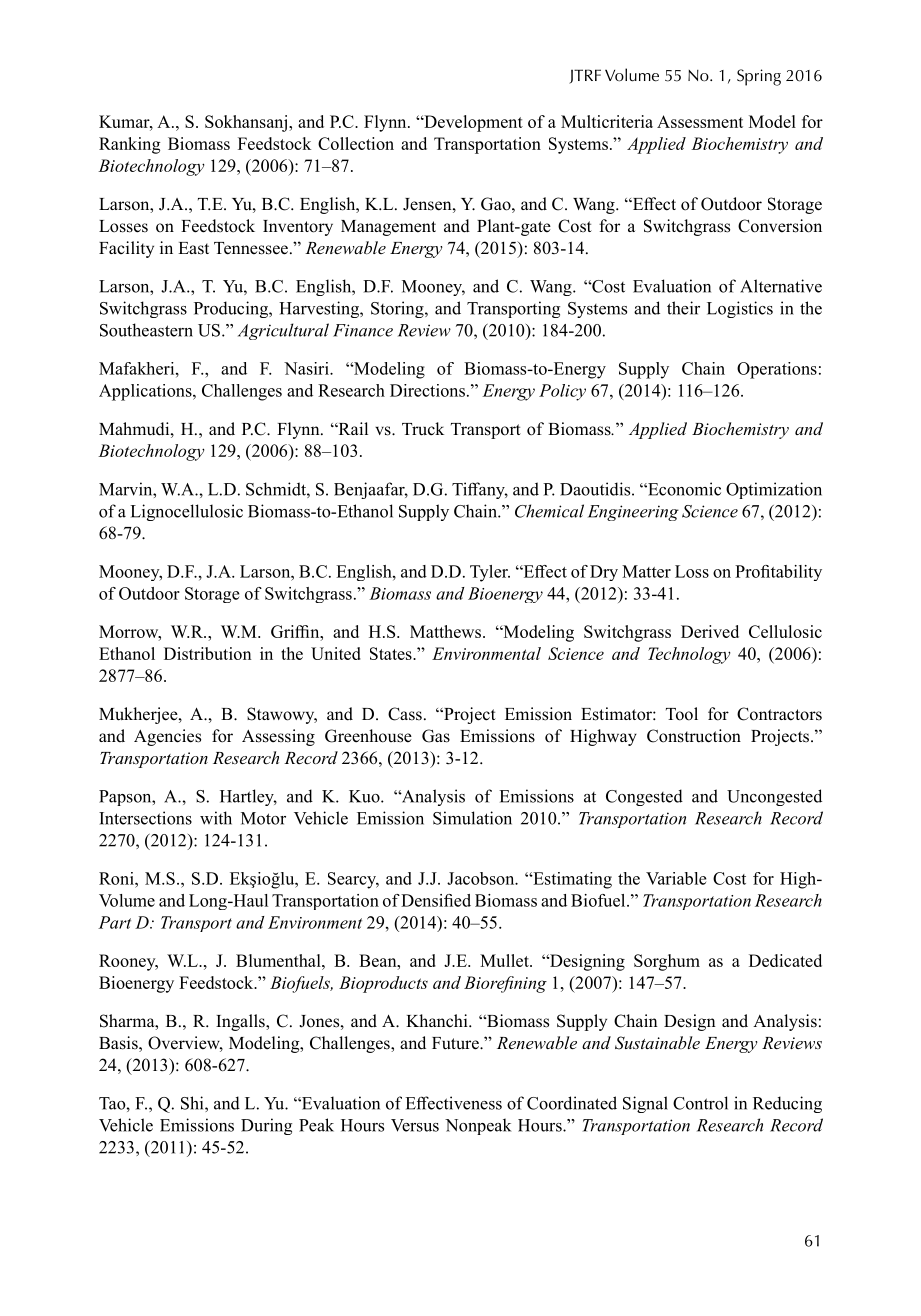 This document has width=921, height=1316. What do you see at coordinates (415, 1125) in the document?
I see `Versus` at bounding box center [415, 1125].
